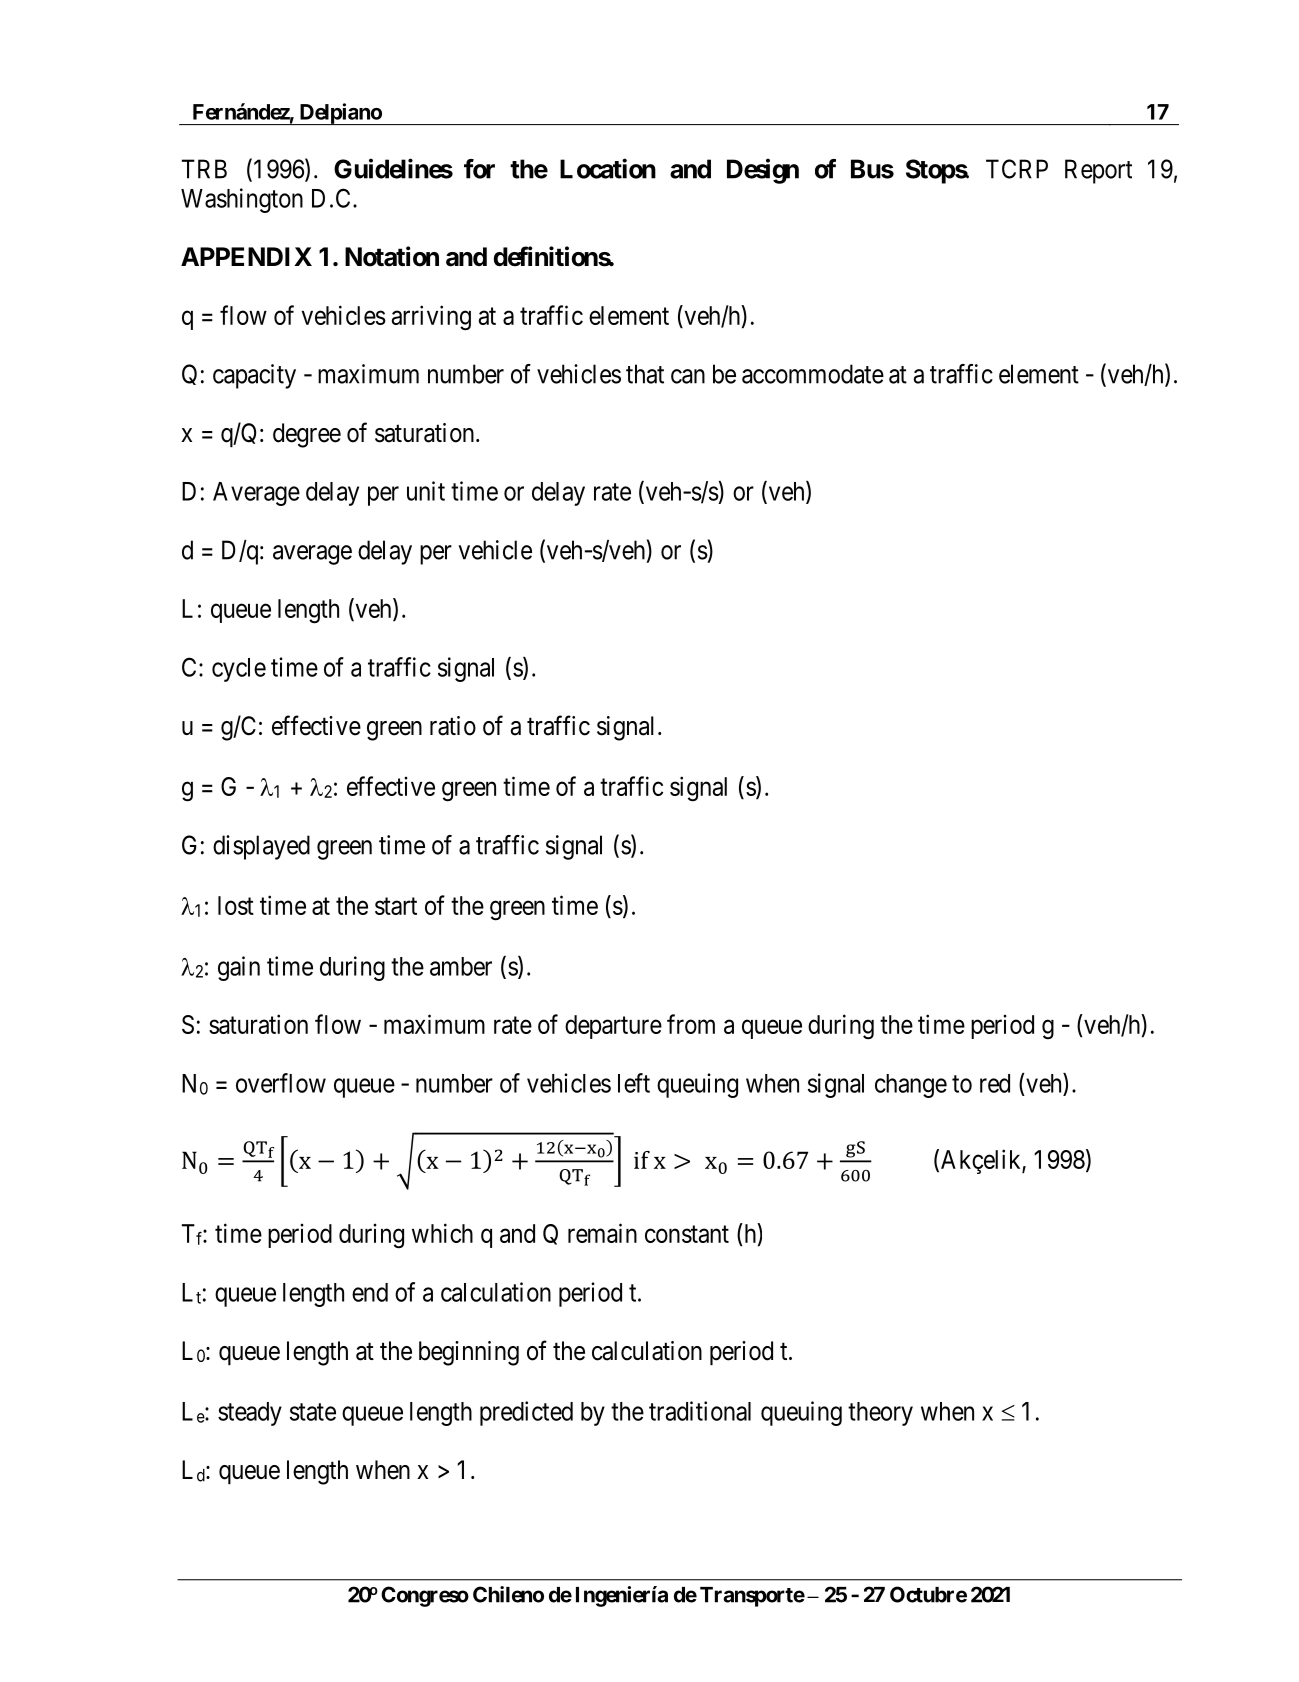 This image has width=1299, height=1682. I want to click on traditional, so click(700, 1411).
